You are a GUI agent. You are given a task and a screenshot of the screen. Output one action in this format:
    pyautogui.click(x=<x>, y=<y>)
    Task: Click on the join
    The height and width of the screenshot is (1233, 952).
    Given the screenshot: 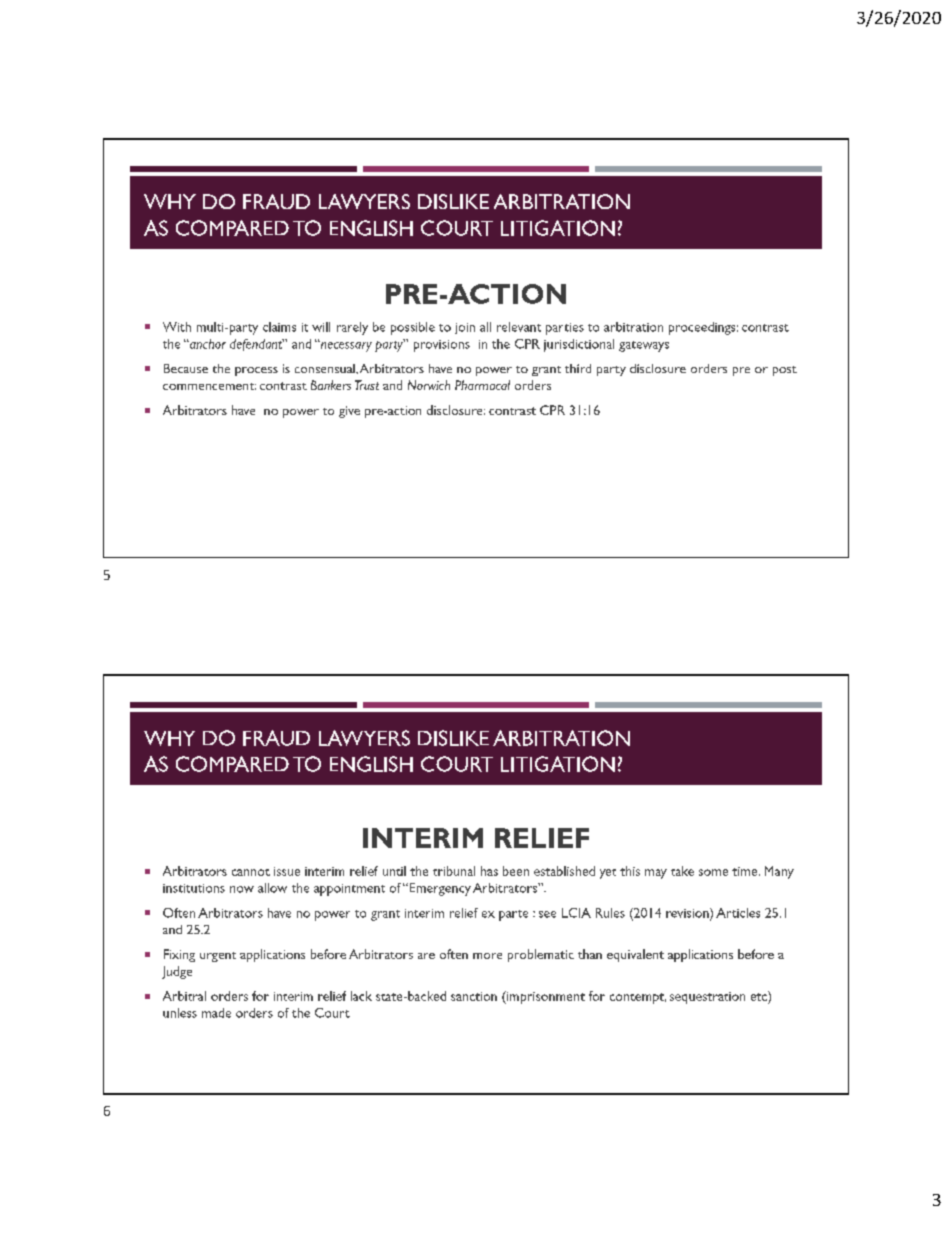 What is the action you would take?
    pyautogui.click(x=465, y=328)
